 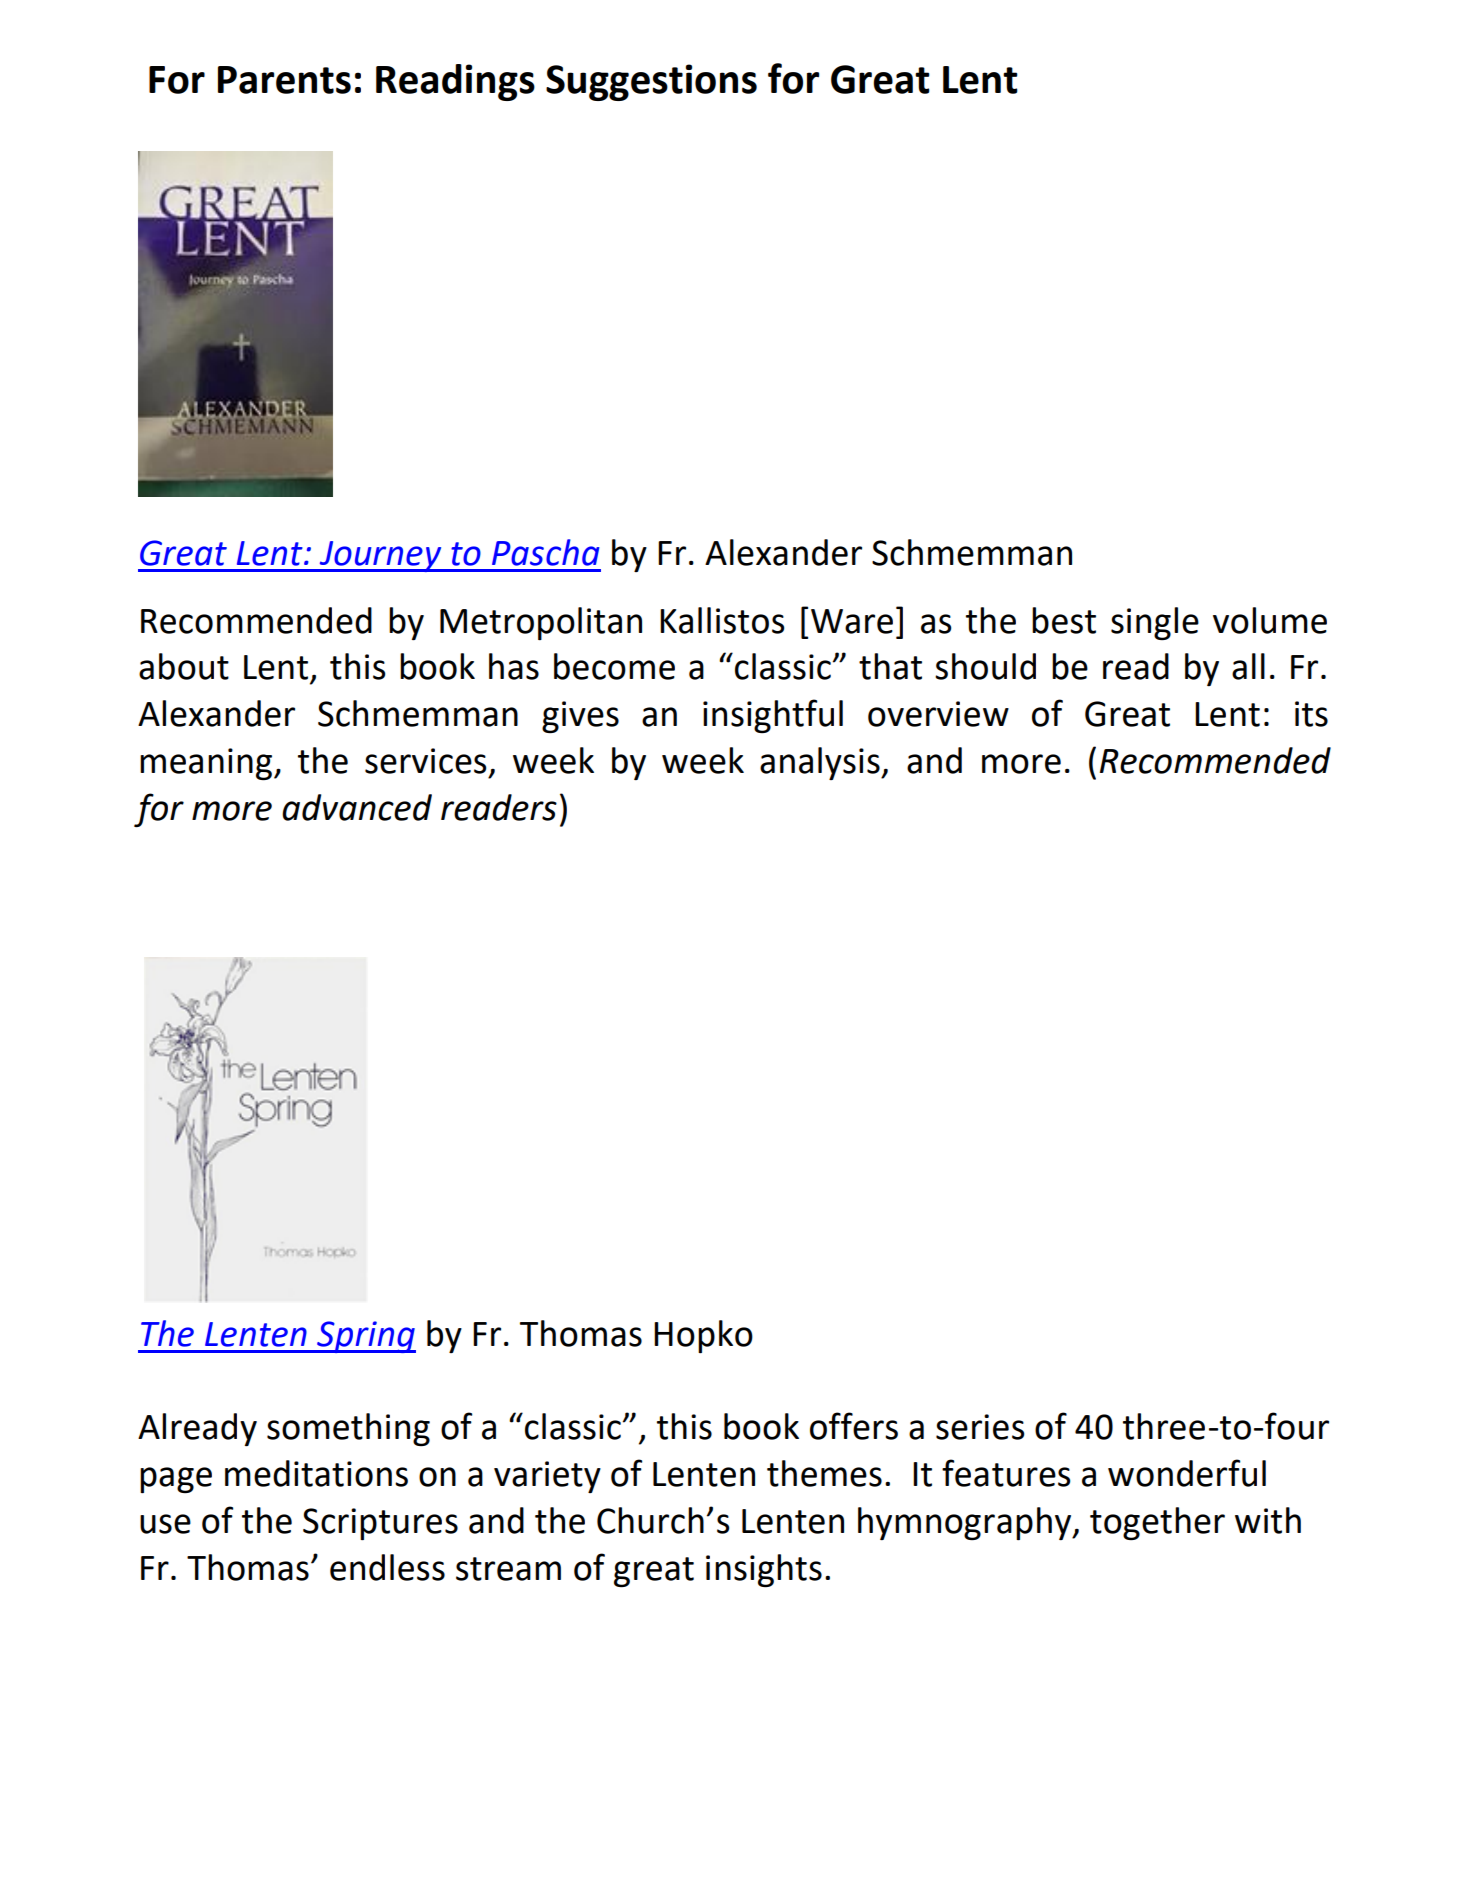 I want to click on Scriptures, so click(x=380, y=1524).
